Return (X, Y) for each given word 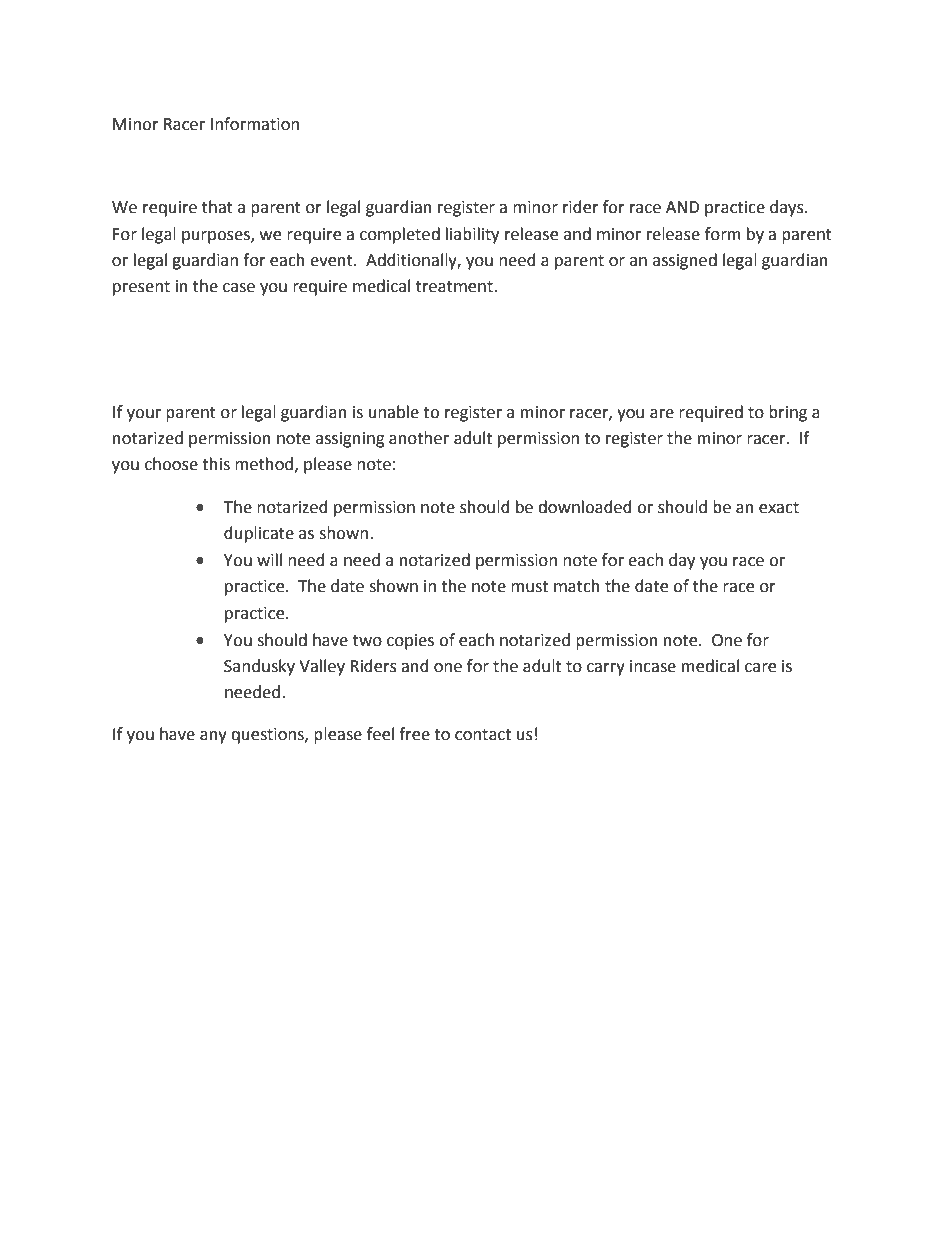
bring (788, 413)
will (269, 559)
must (529, 587)
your (144, 415)
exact (779, 508)
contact (483, 735)
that (217, 207)
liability (472, 235)
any (213, 737)
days (788, 208)
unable (394, 412)
